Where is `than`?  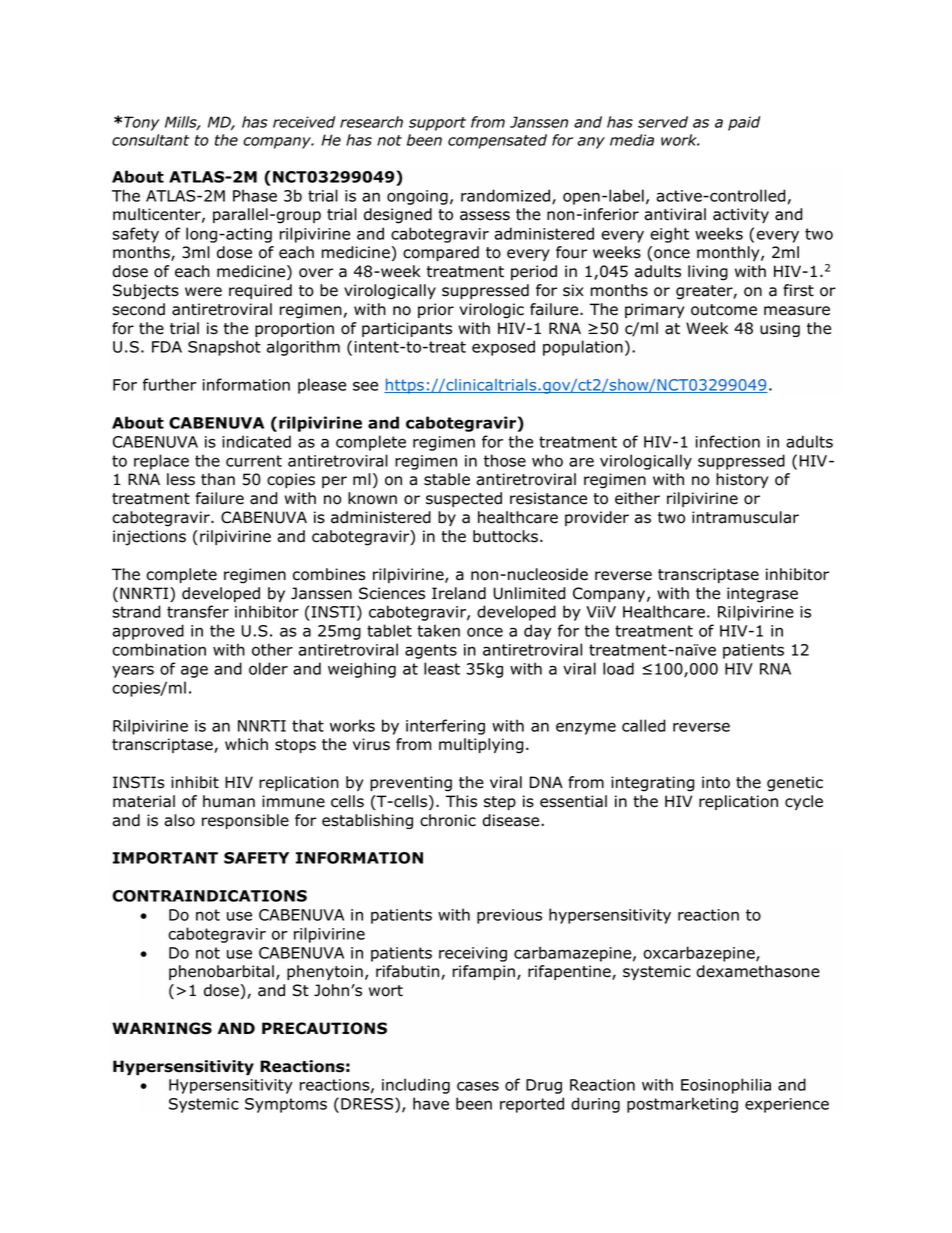
than is located at coordinates (218, 479).
